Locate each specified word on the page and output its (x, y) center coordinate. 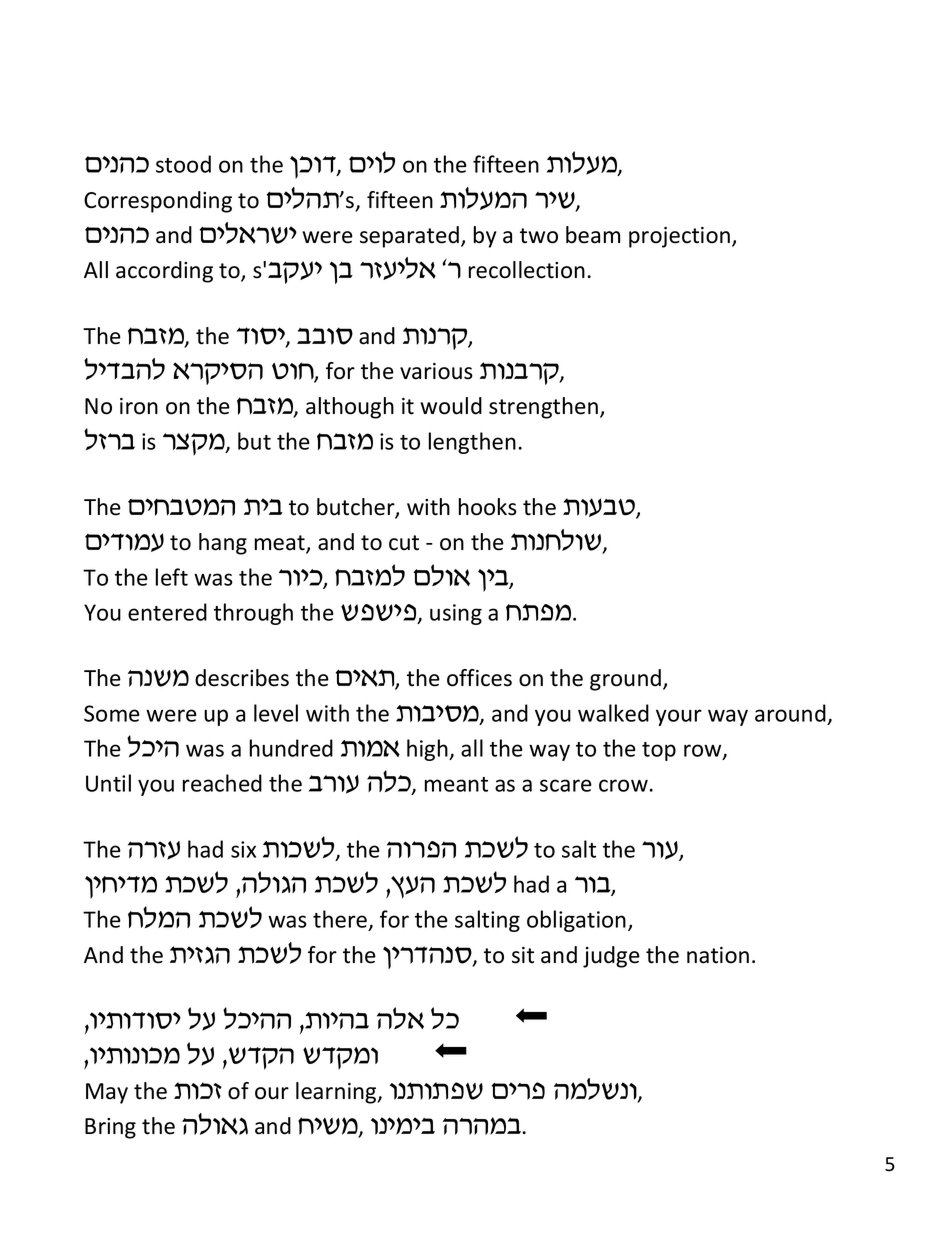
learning (337, 1093)
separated (409, 237)
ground (625, 680)
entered (167, 612)
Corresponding (158, 202)
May (107, 1093)
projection (679, 237)
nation (718, 955)
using (456, 614)
